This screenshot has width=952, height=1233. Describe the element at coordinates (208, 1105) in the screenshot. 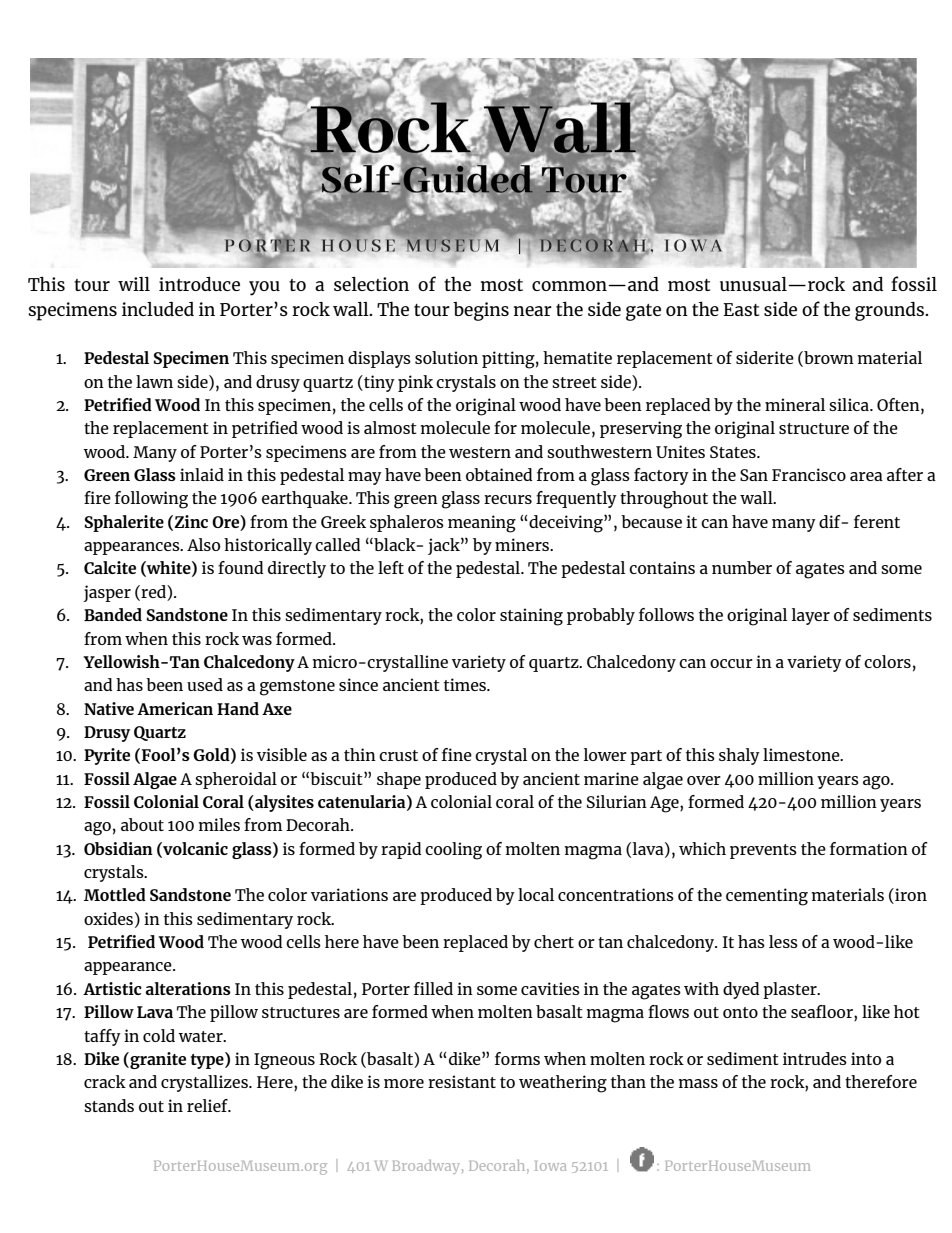

I see `relief` at that location.
